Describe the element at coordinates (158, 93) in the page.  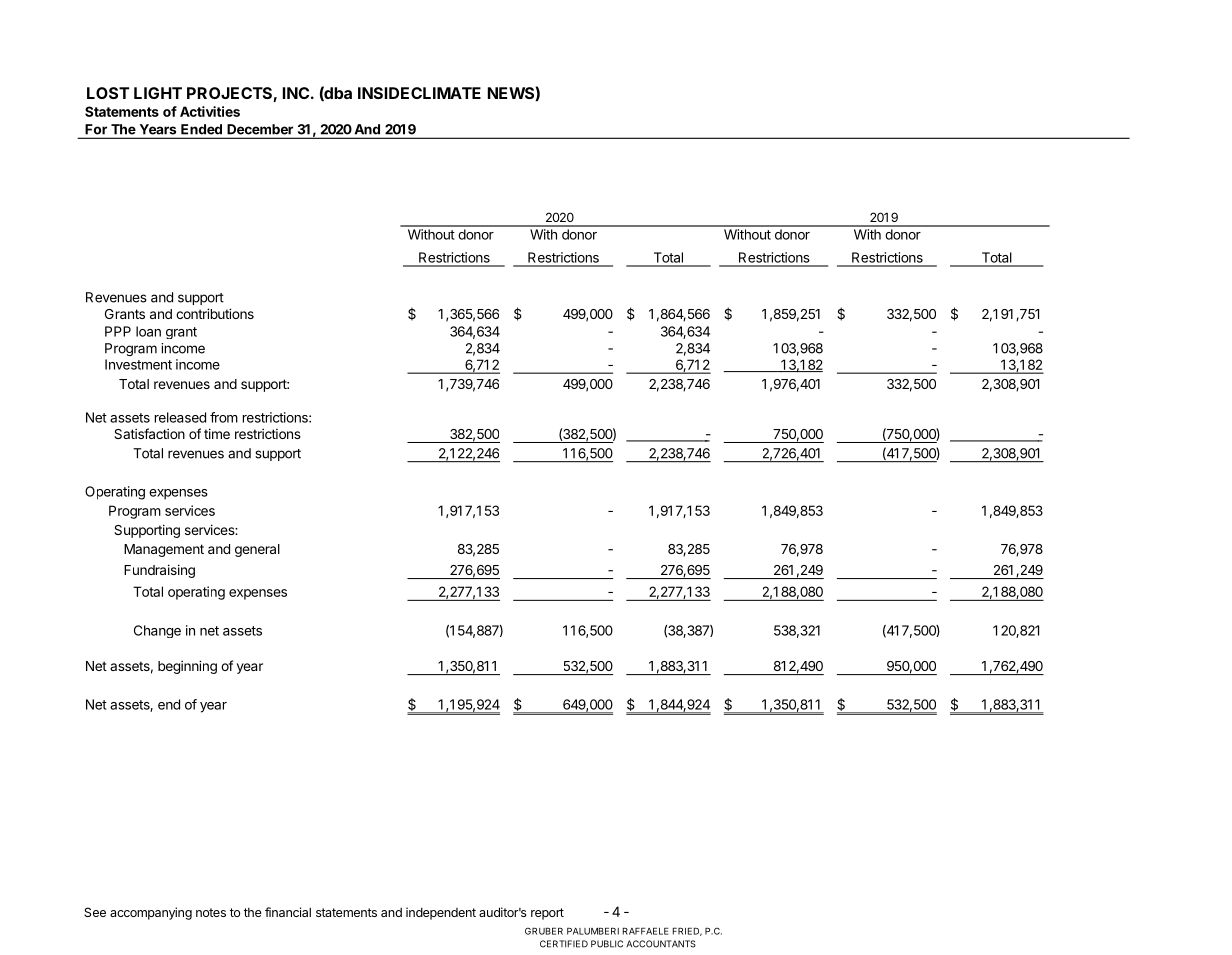
I see `LIGHT` at that location.
